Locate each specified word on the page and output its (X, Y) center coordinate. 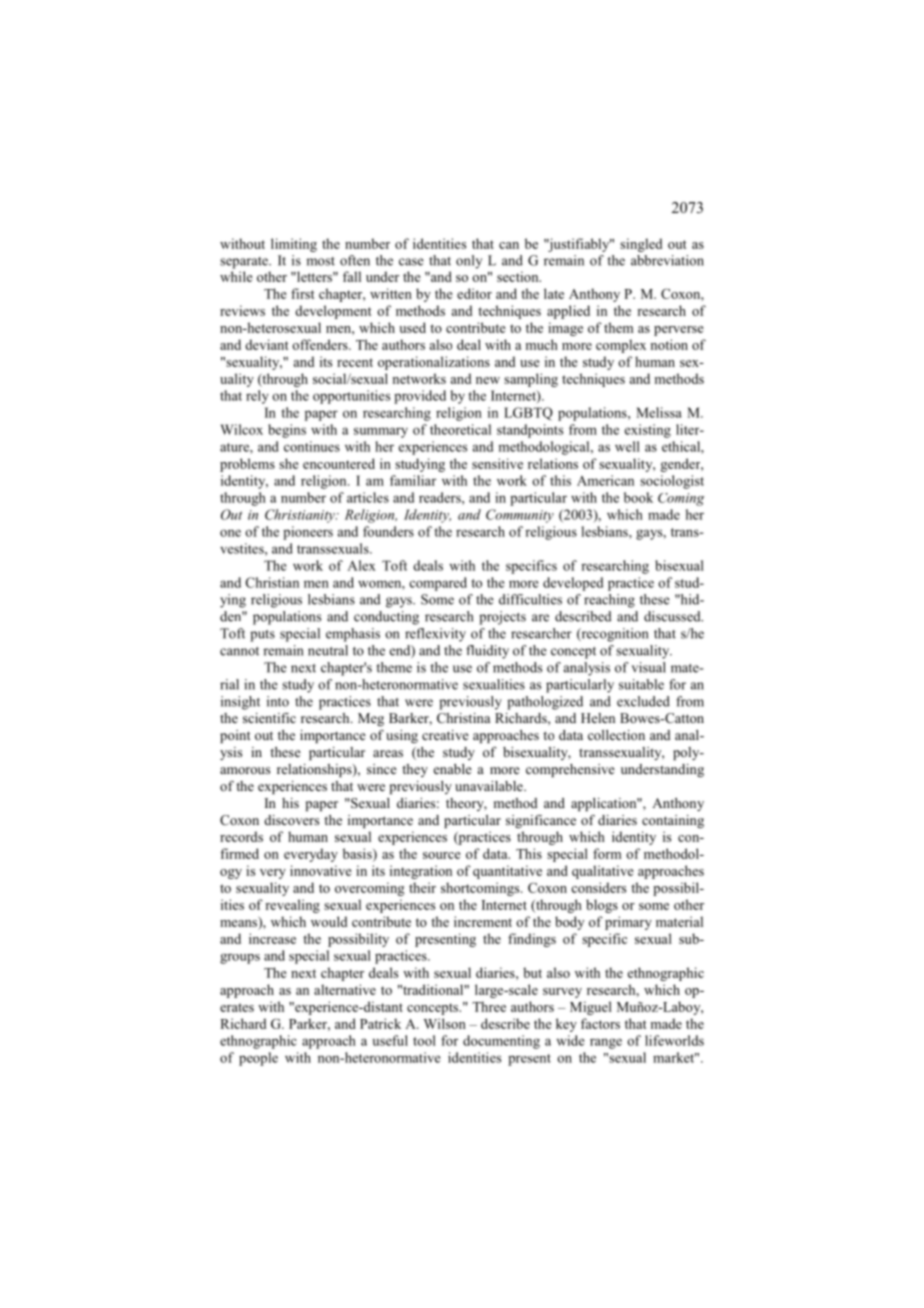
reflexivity (435, 635)
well (627, 446)
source (442, 855)
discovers (292, 820)
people (258, 1059)
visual (648, 667)
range (606, 1043)
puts (262, 636)
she (289, 463)
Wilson (445, 1023)
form (607, 853)
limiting (294, 245)
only (469, 262)
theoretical (460, 429)
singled (641, 245)
